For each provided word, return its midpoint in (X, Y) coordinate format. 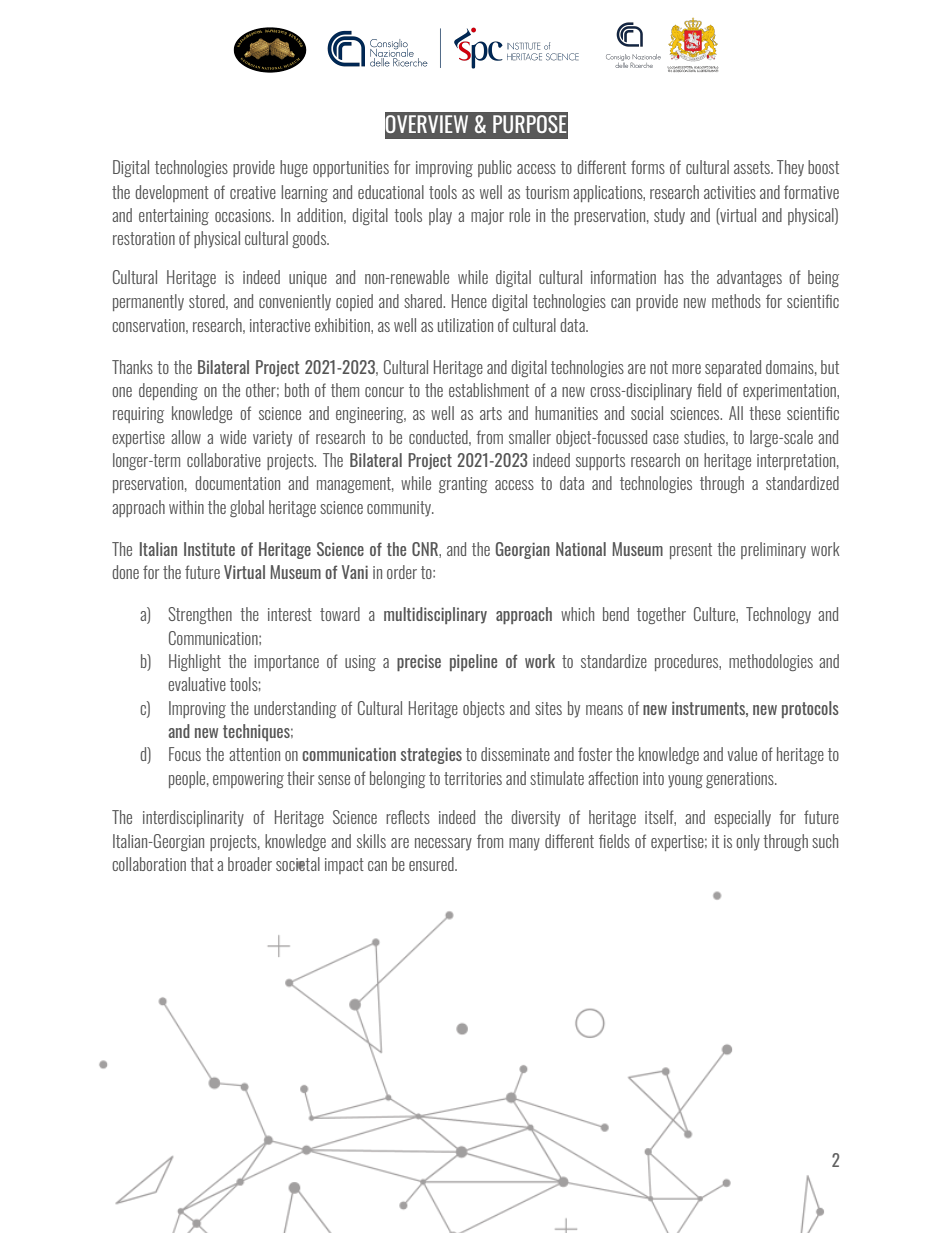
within (186, 507)
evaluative (197, 684)
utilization (465, 325)
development (172, 193)
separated (733, 368)
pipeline (473, 662)
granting (463, 485)
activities (730, 192)
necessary (443, 844)
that (202, 864)
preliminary (773, 550)
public (495, 168)
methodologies (771, 662)
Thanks (132, 367)
